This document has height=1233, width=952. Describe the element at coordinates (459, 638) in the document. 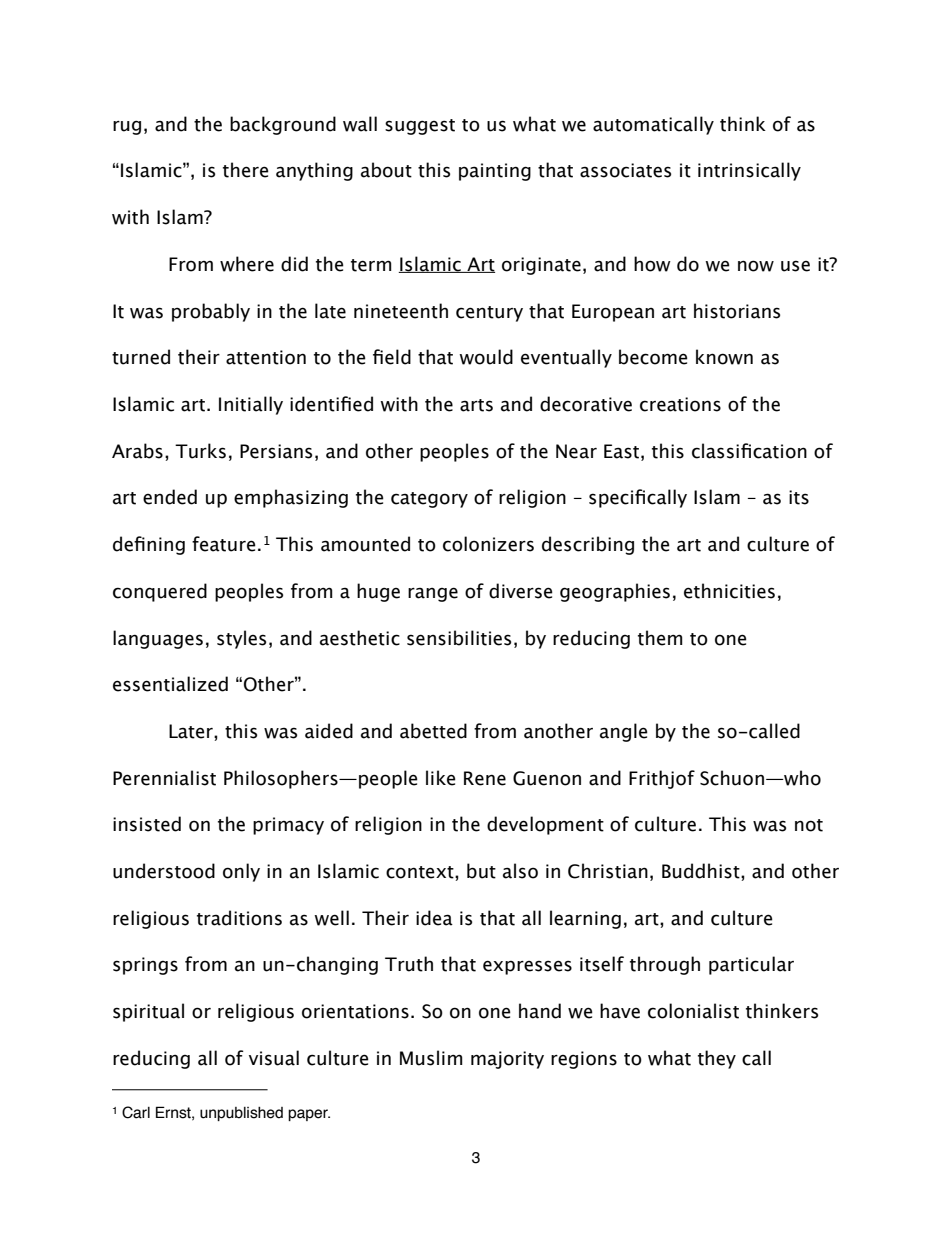

I see `sensibilities` at that location.
